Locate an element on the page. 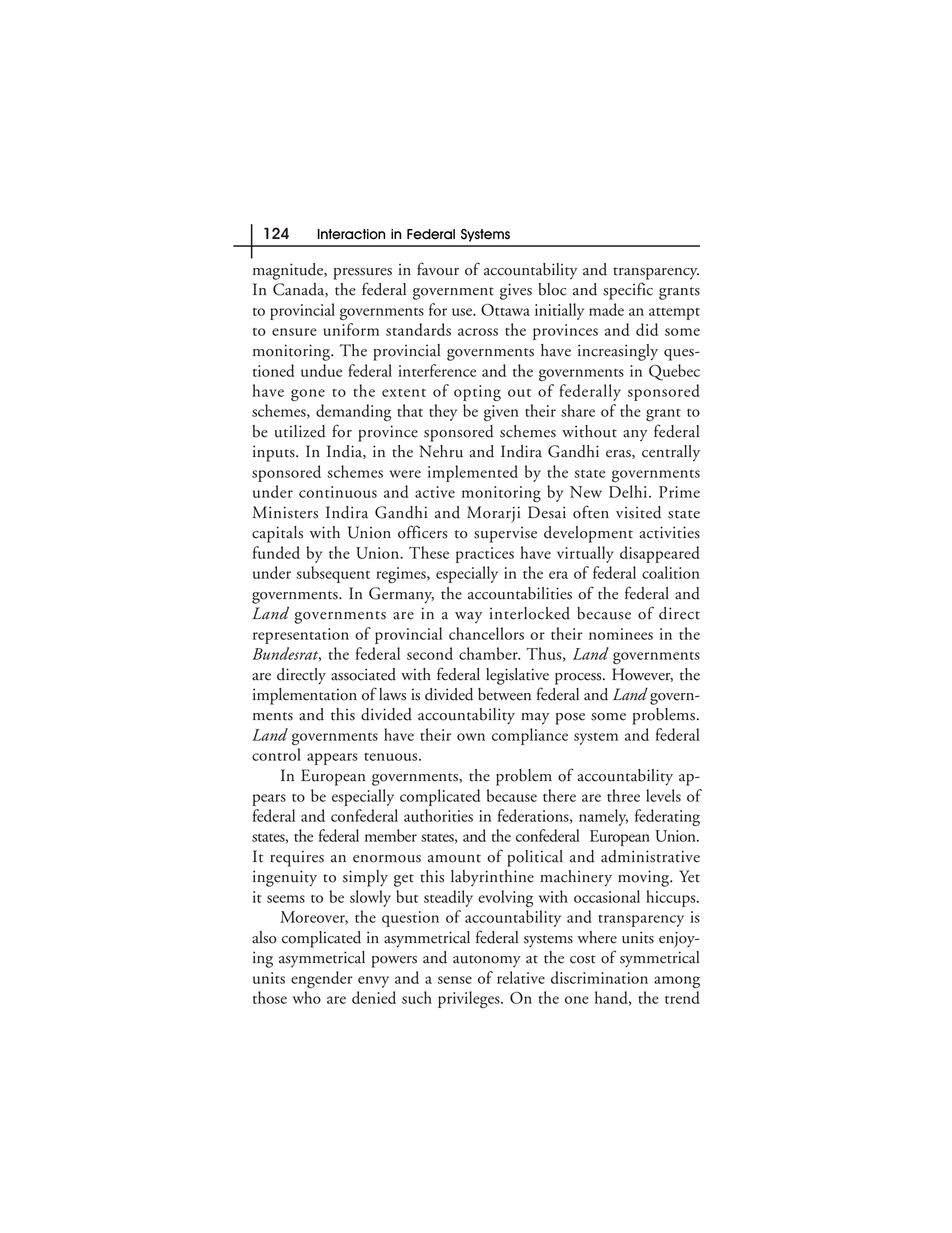 The height and width of the image is (1233, 952). given is located at coordinates (501, 413).
